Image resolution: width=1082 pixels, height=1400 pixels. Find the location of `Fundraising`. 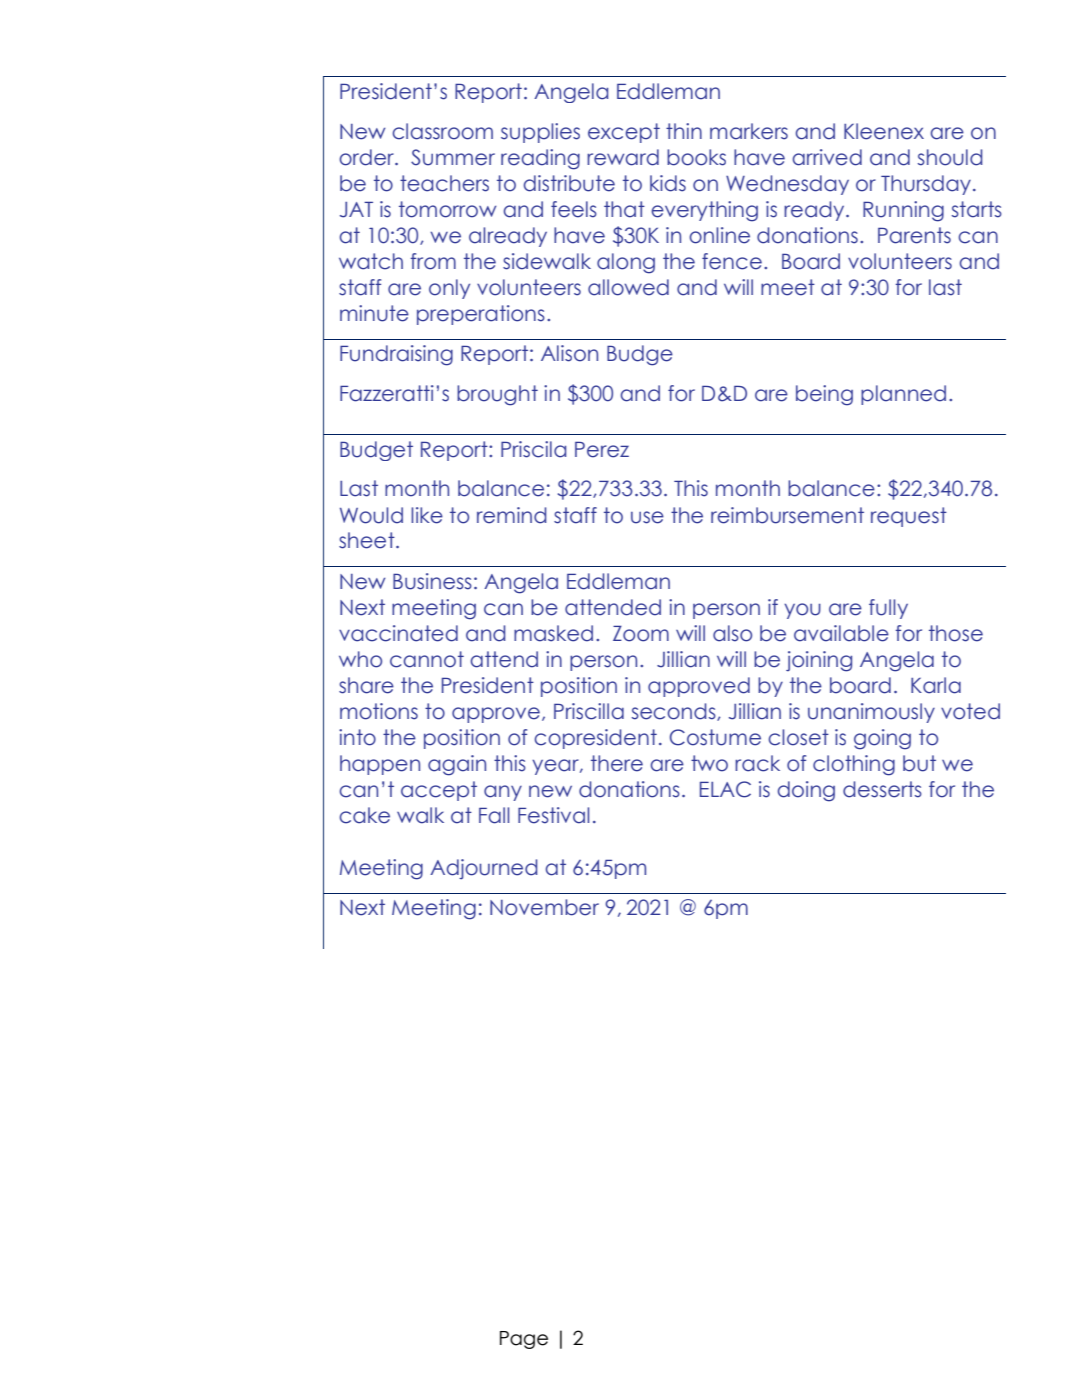

Fundraising is located at coordinates (396, 355).
